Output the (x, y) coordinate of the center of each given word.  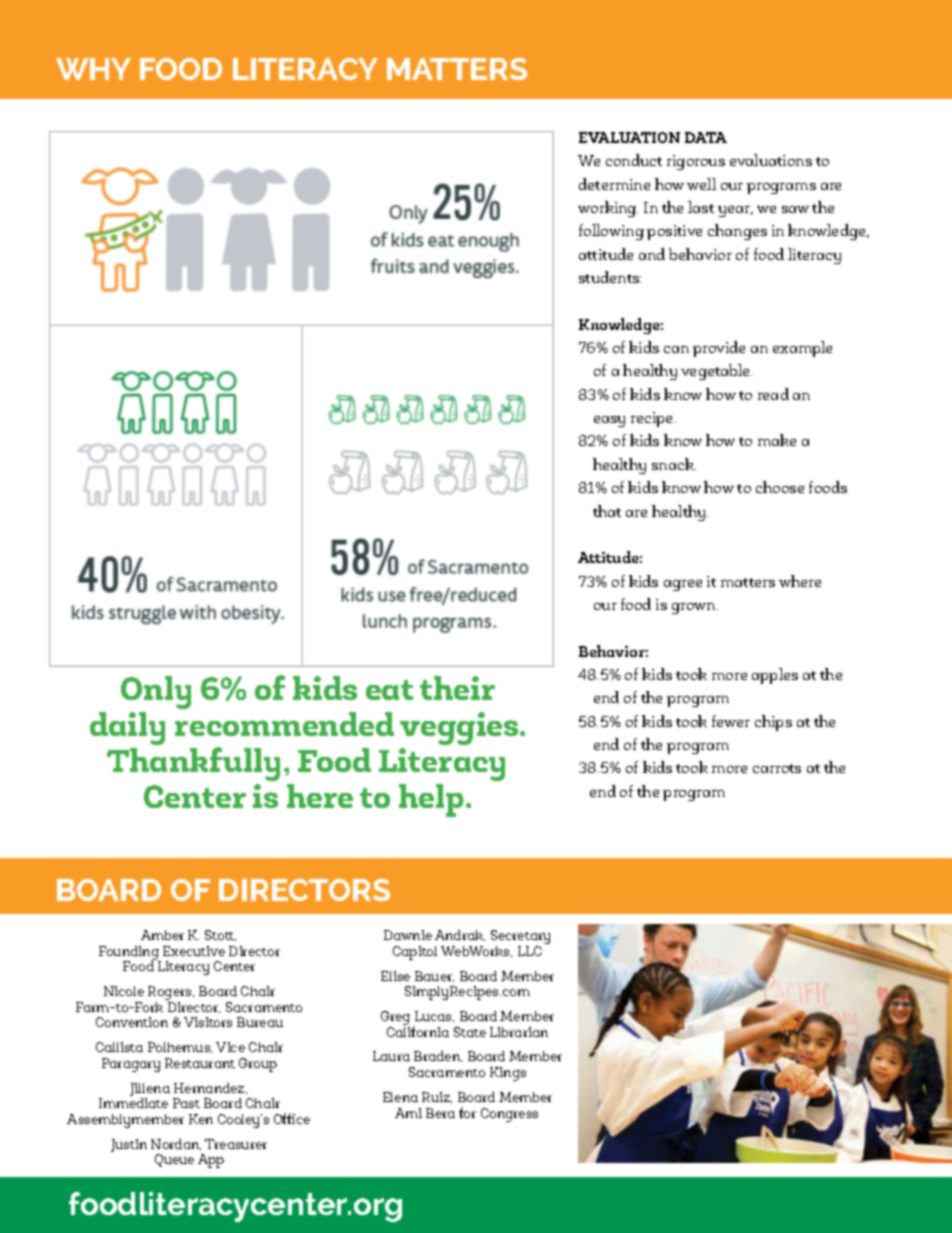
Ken (201, 1119)
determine (614, 184)
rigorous (696, 162)
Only (156, 694)
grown (695, 608)
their (457, 688)
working (608, 209)
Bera (440, 1113)
